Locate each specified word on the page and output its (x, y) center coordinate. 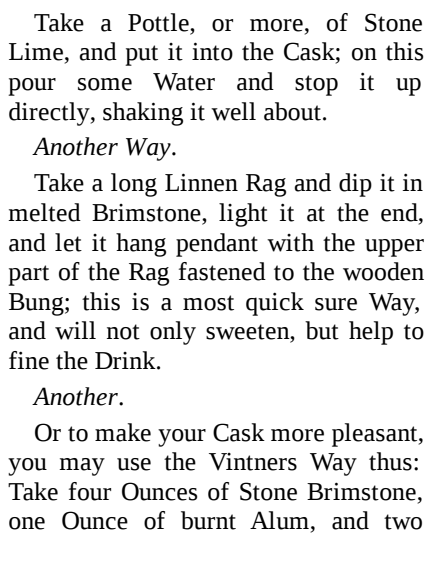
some (105, 84)
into (212, 51)
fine (29, 360)
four (90, 491)
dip (355, 185)
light (243, 215)
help (371, 333)
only (173, 333)
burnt (208, 520)
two (403, 522)
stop (316, 85)
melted (44, 212)
